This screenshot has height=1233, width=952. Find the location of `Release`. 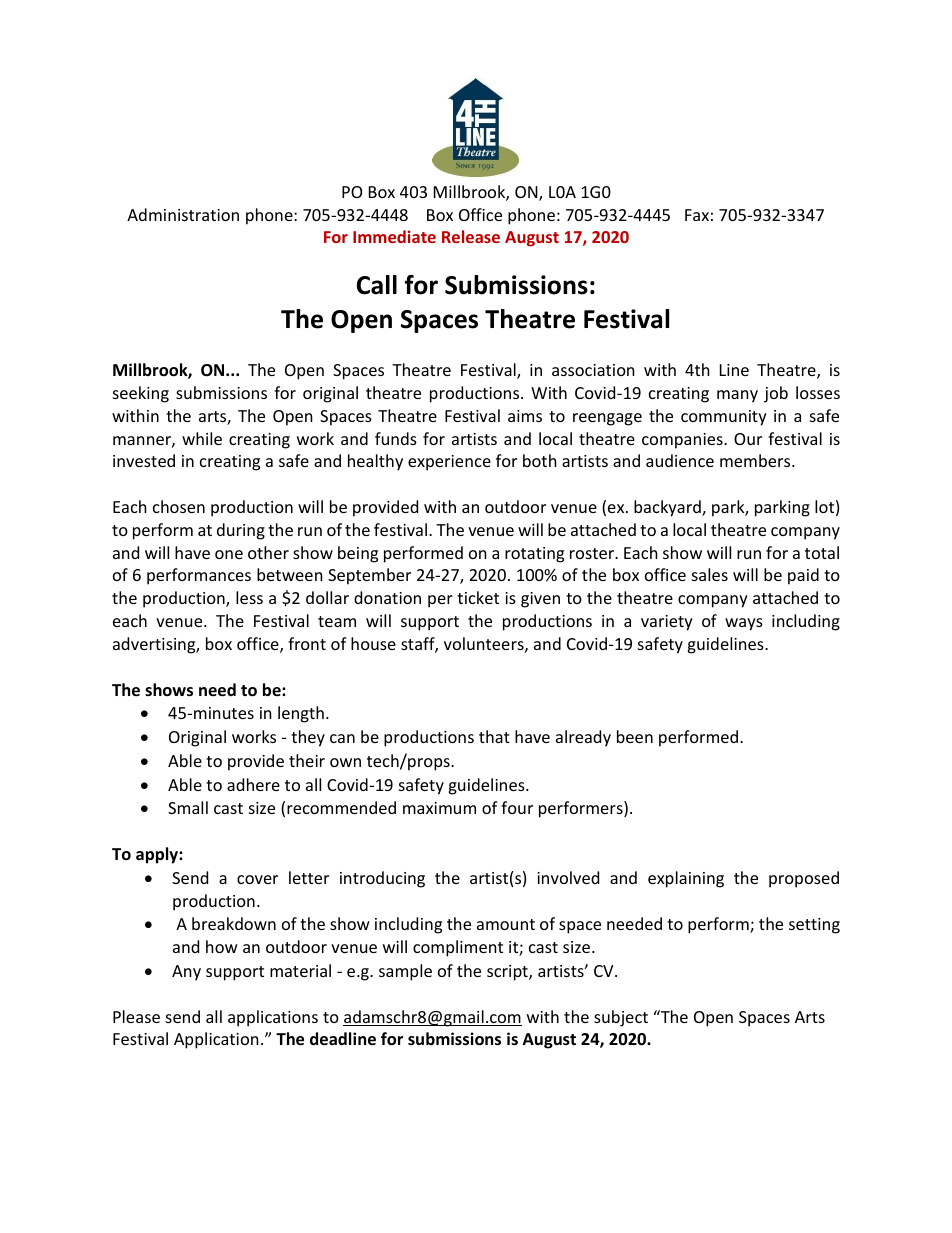

Release is located at coordinates (471, 236).
